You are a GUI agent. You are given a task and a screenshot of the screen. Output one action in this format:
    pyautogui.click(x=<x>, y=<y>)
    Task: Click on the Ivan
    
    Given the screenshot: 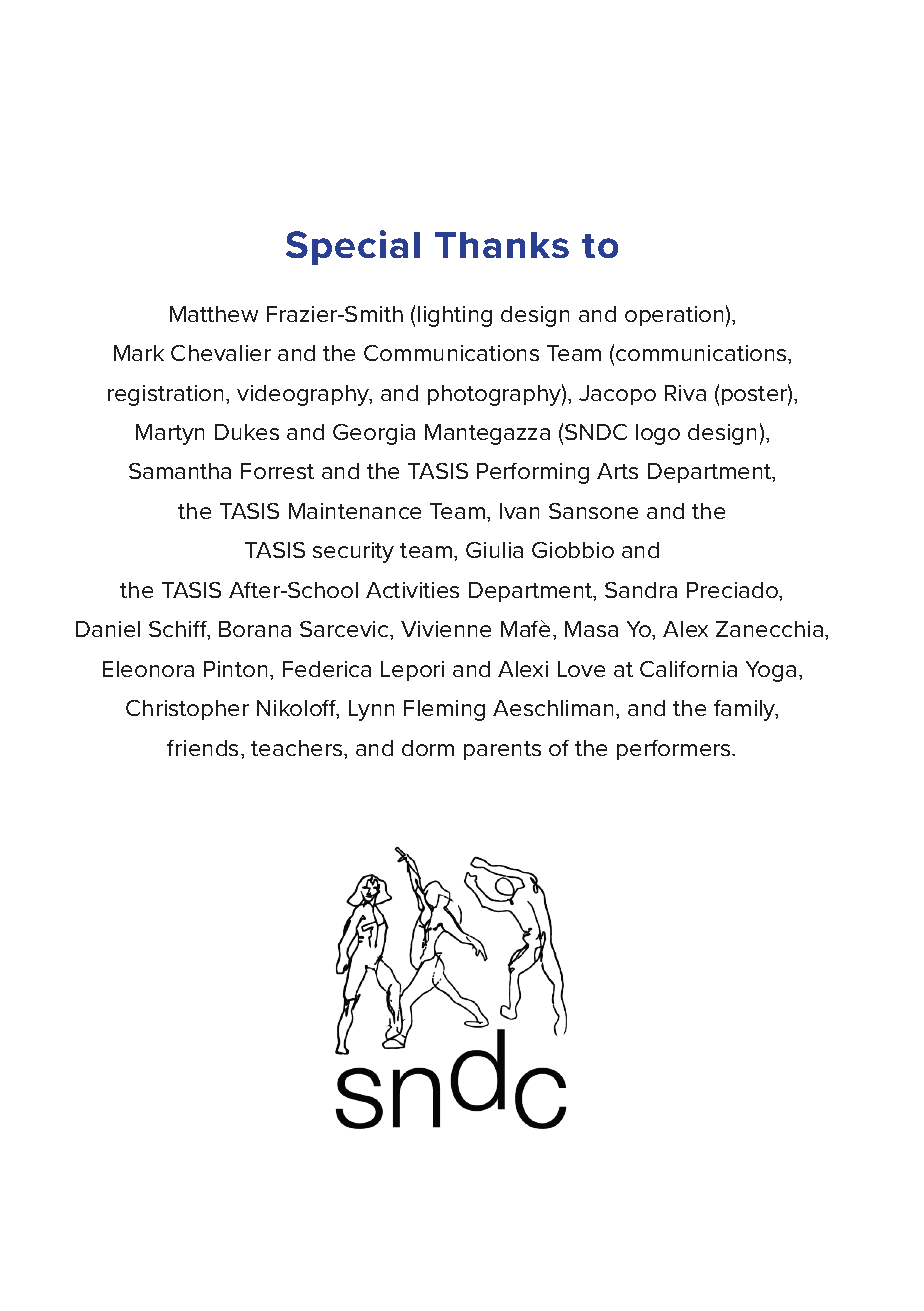 What is the action you would take?
    pyautogui.click(x=519, y=511)
